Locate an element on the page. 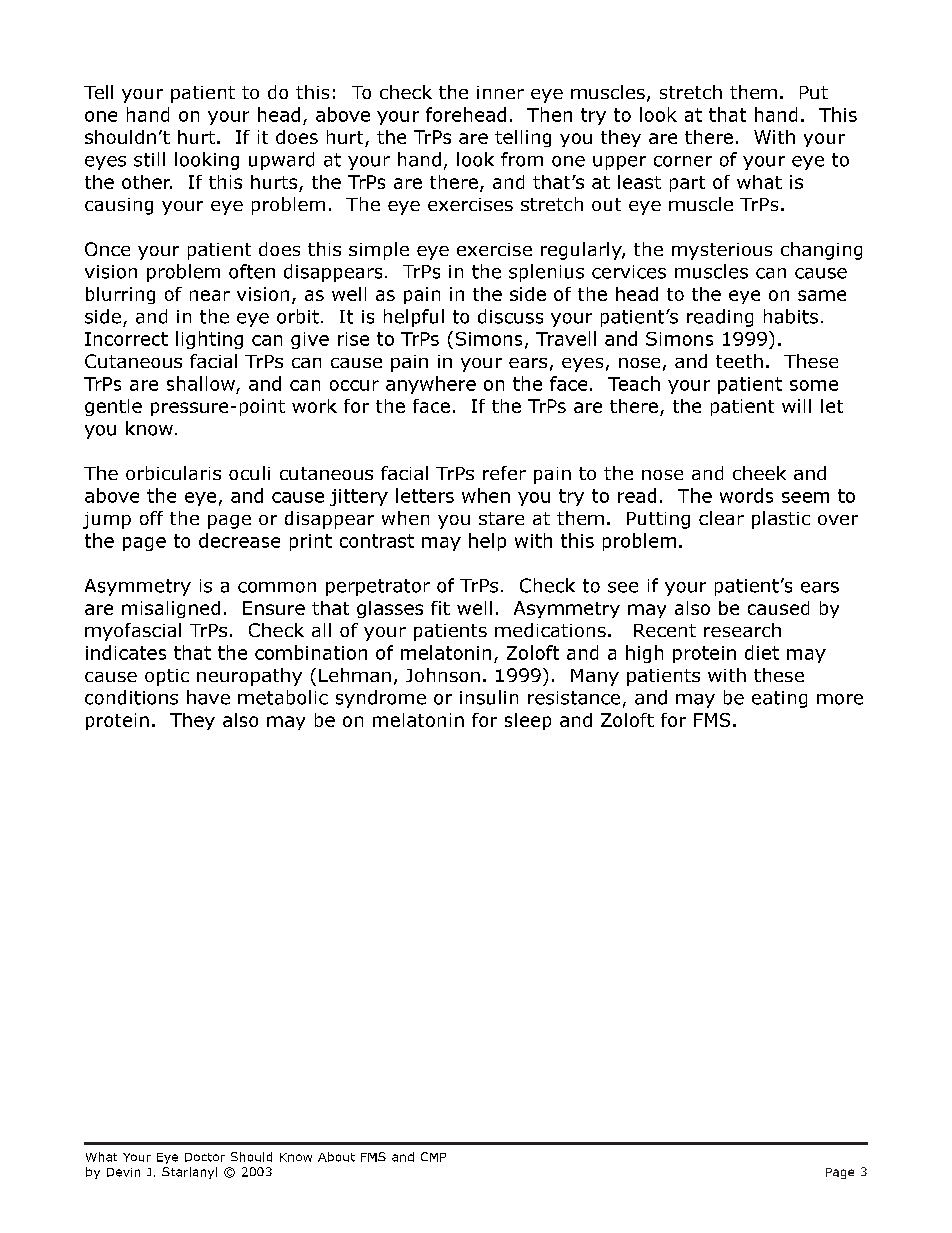  research is located at coordinates (742, 630).
